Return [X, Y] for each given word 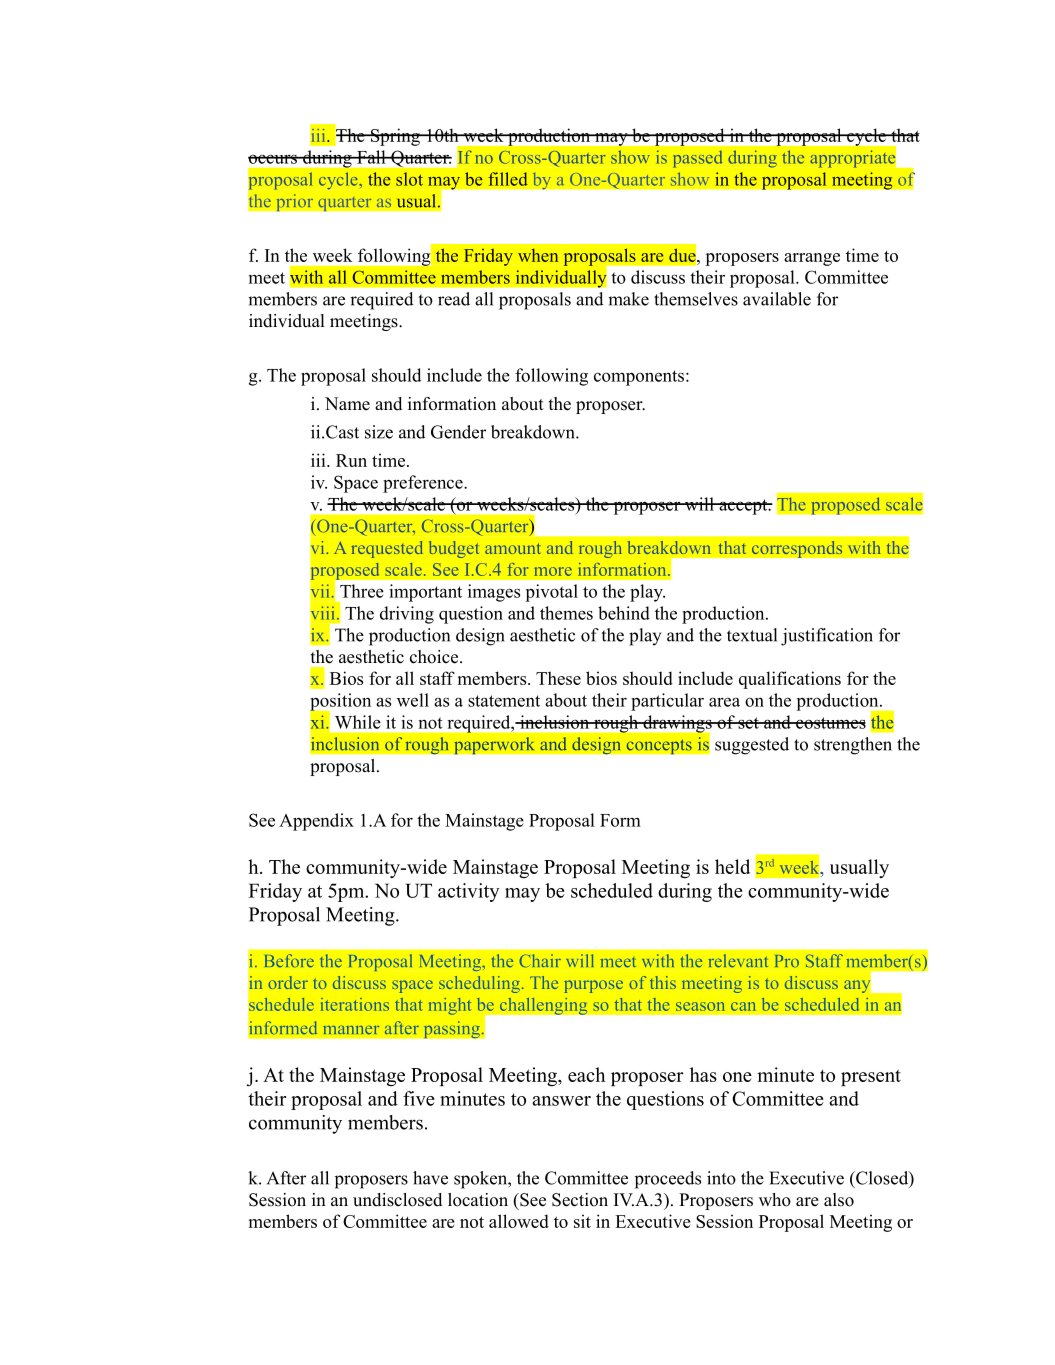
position [340, 703]
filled [508, 179]
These [558, 678]
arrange [812, 259]
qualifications [790, 680]
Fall [371, 157]
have [430, 1178]
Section [580, 1200]
